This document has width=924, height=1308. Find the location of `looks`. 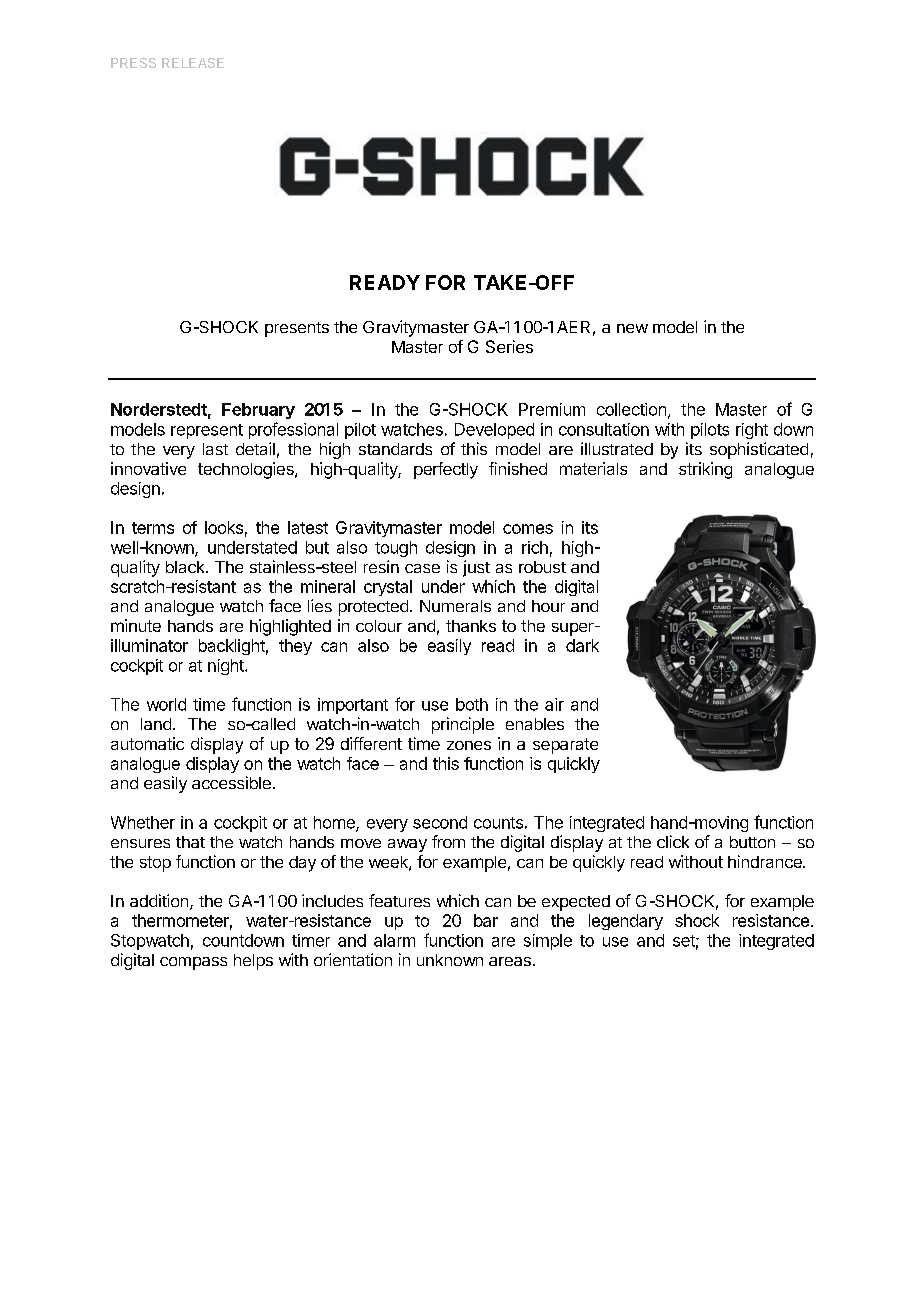

looks is located at coordinates (224, 527).
